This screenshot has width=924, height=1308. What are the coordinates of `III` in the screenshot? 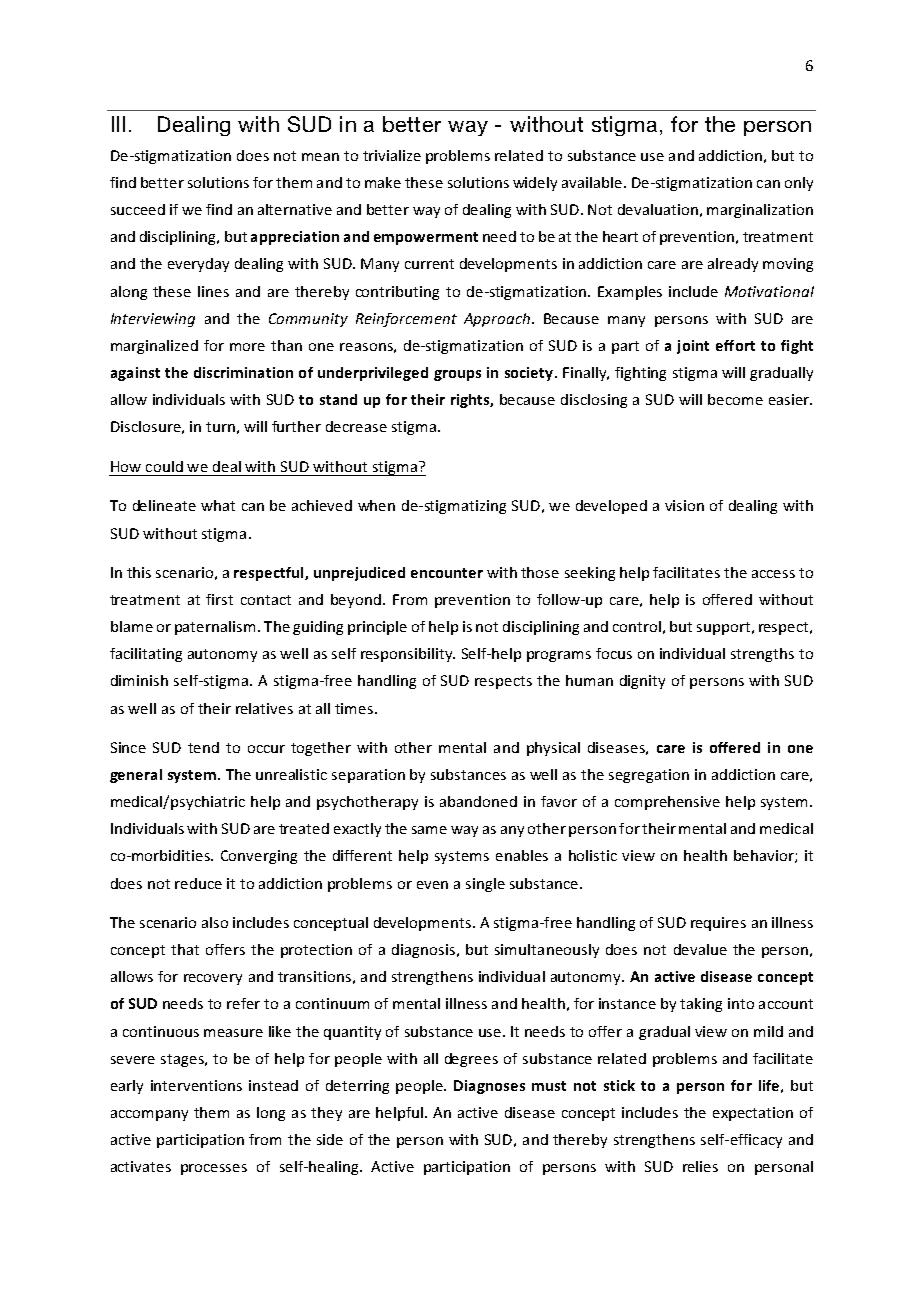 It's located at (118, 124).
